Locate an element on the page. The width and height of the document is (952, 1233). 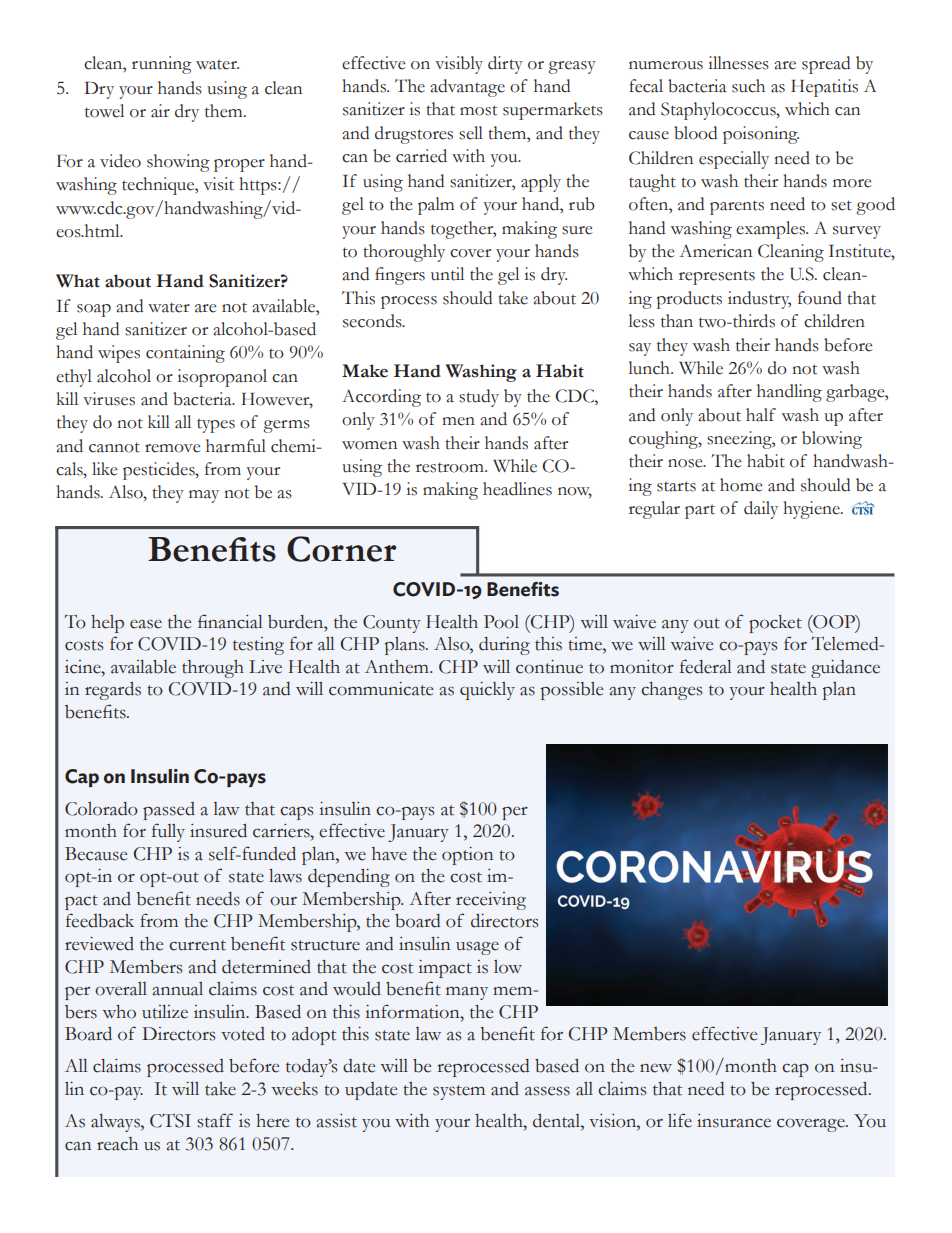
life is located at coordinates (680, 1120).
